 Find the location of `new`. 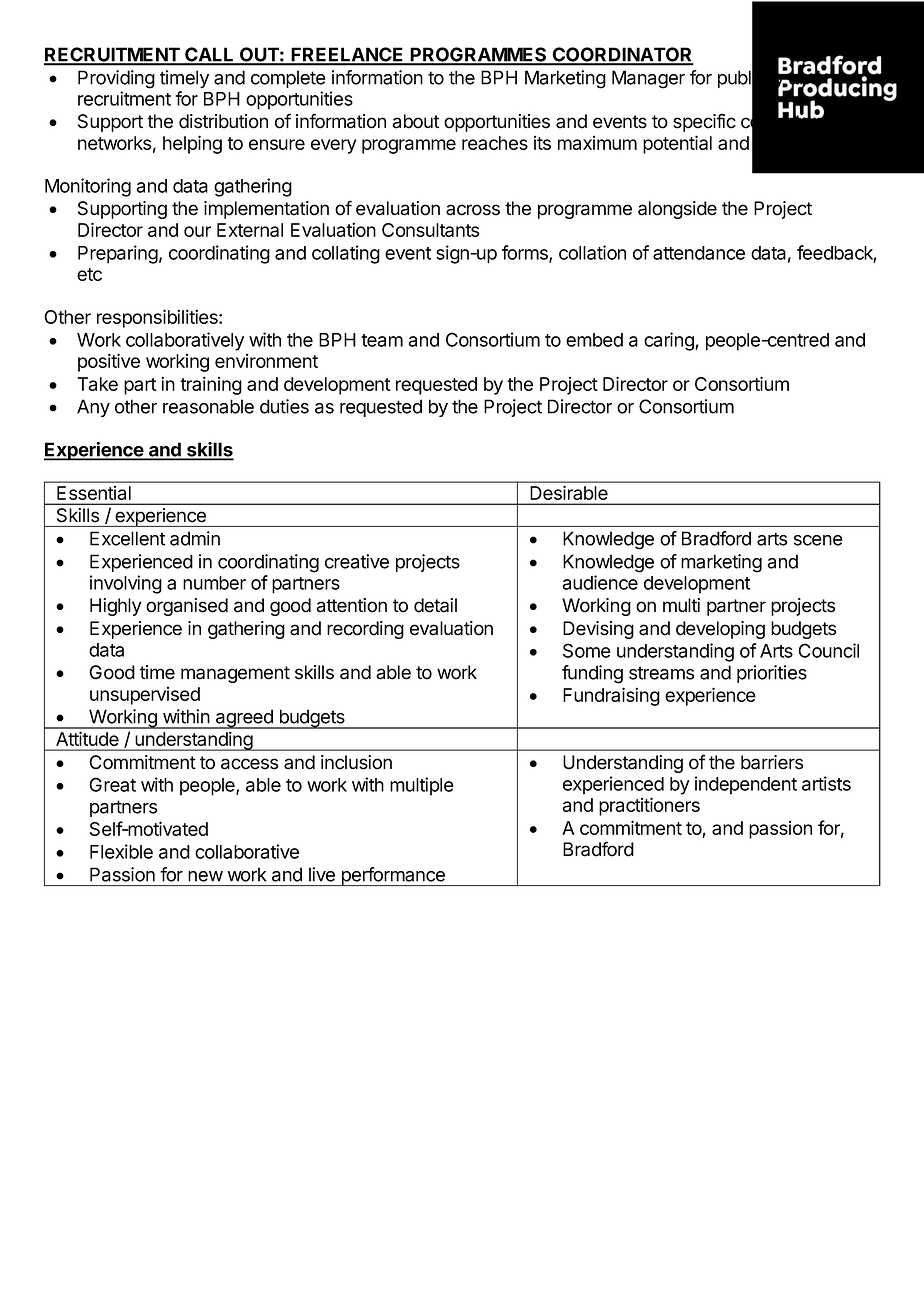

new is located at coordinates (205, 876).
